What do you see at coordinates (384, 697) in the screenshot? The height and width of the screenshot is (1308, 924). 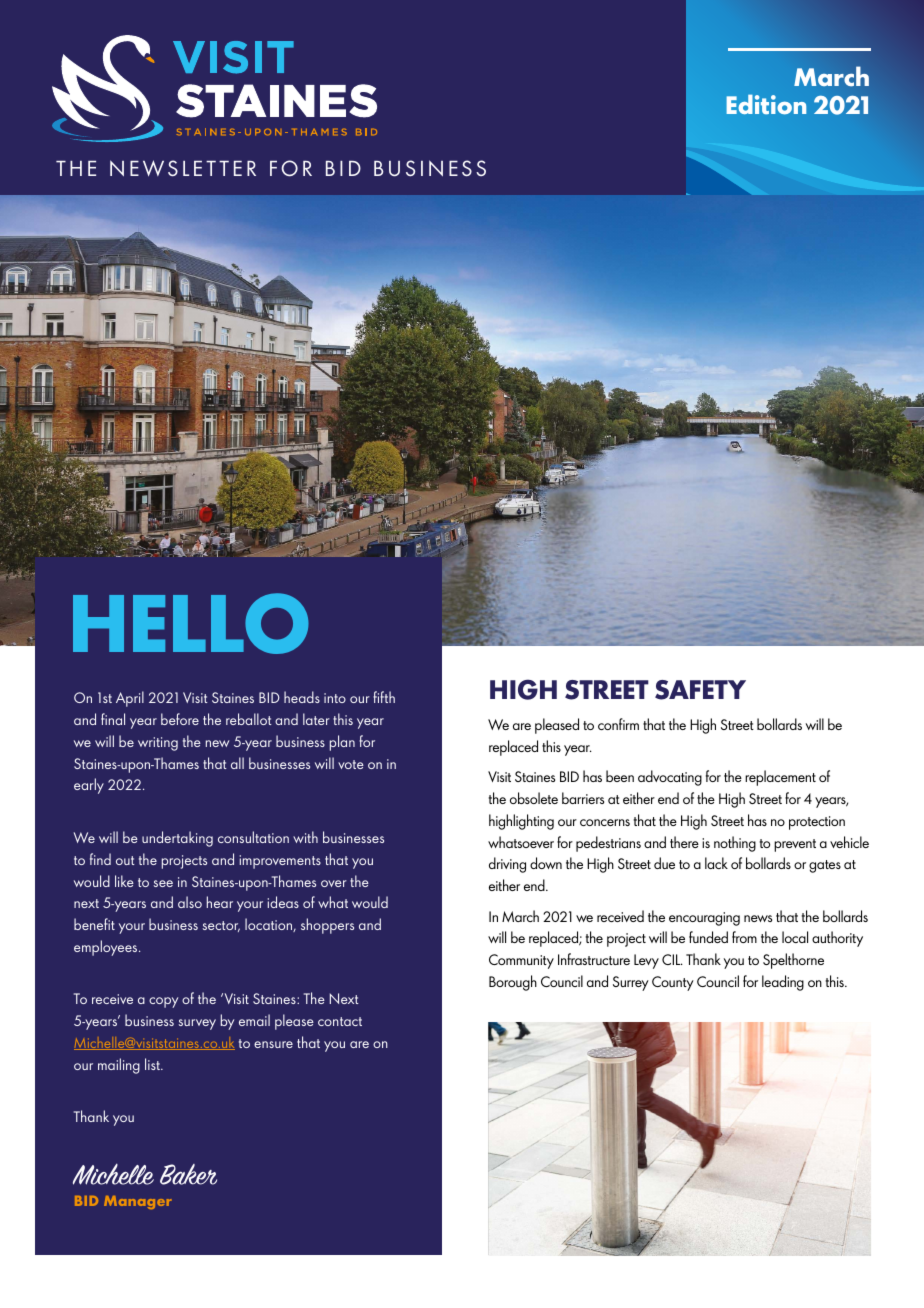 I see `fifth` at bounding box center [384, 697].
